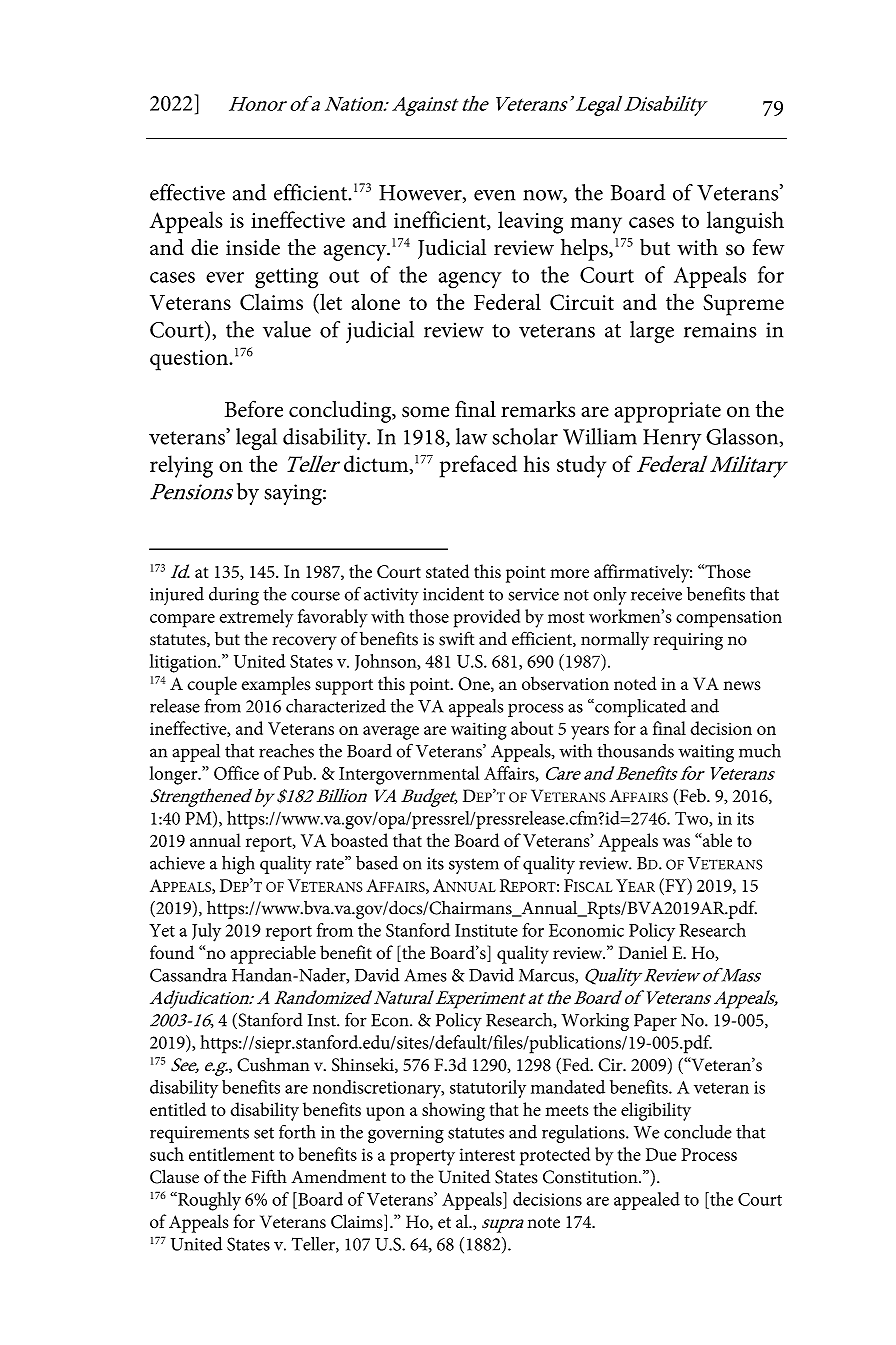 The image size is (896, 1345). I want to click on news, so click(742, 686).
